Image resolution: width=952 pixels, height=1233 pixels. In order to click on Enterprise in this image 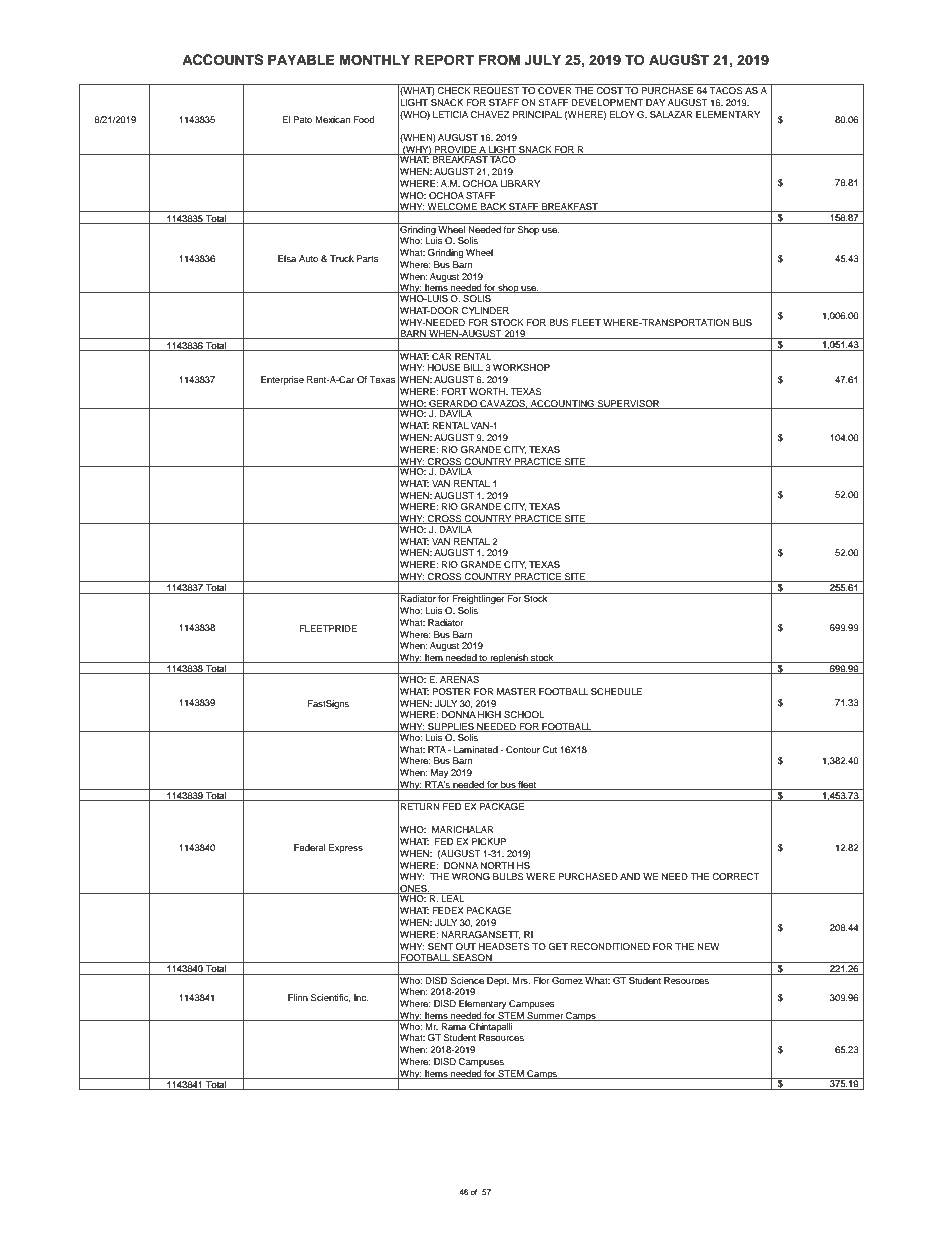, I will do `click(282, 380)`.
